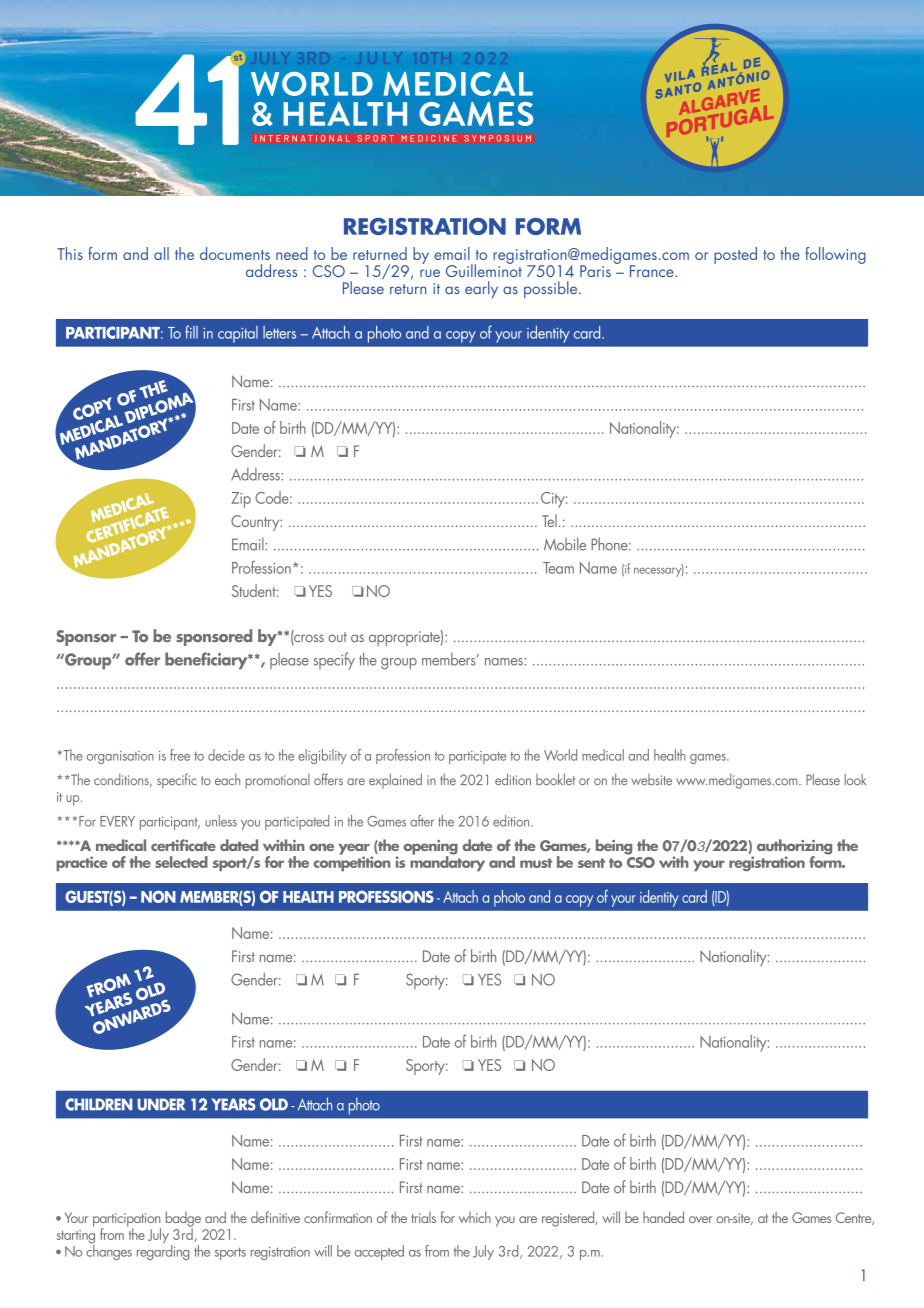  I want to click on which, so click(475, 1217).
